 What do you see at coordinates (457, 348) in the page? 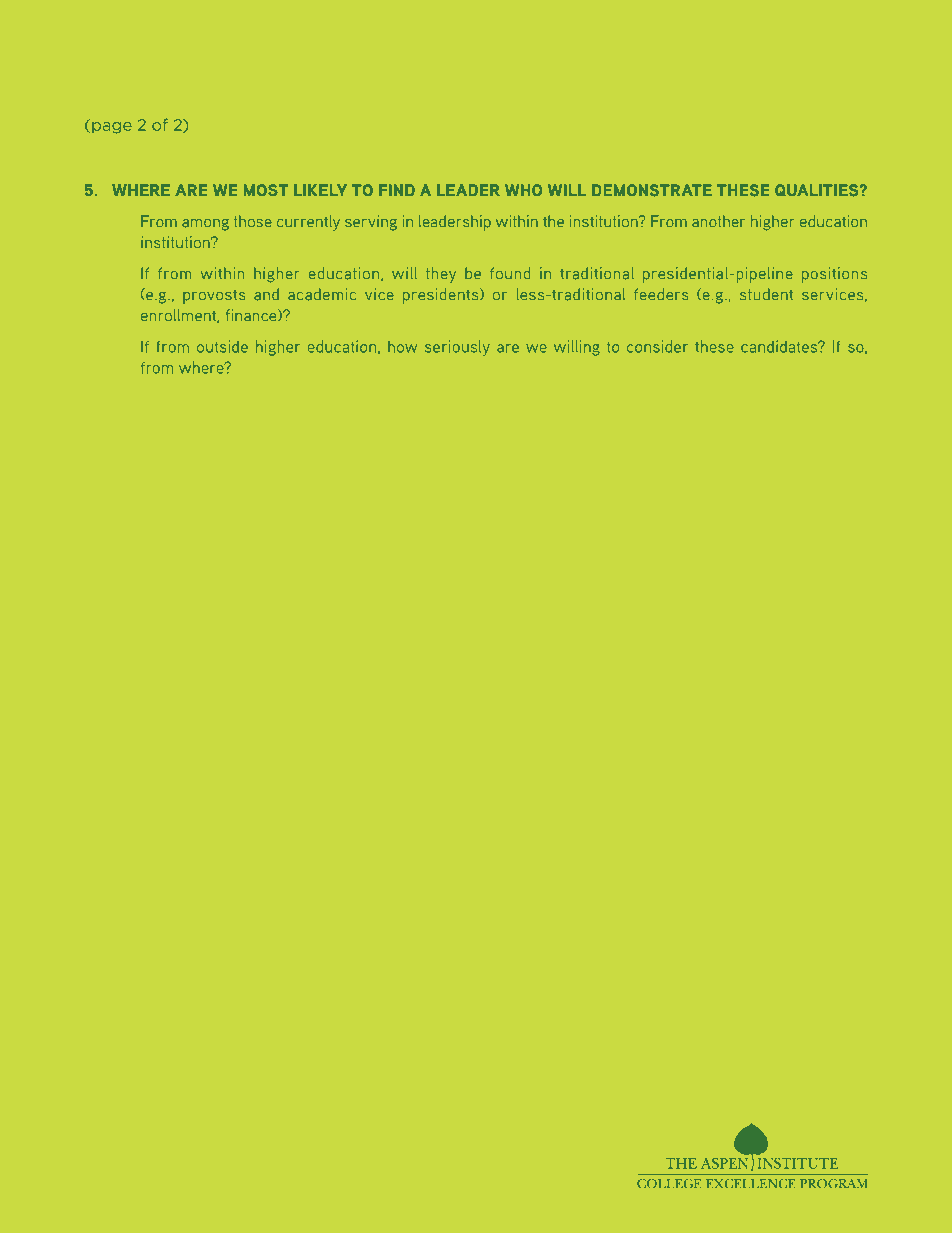
I see `seriously` at bounding box center [457, 348].
